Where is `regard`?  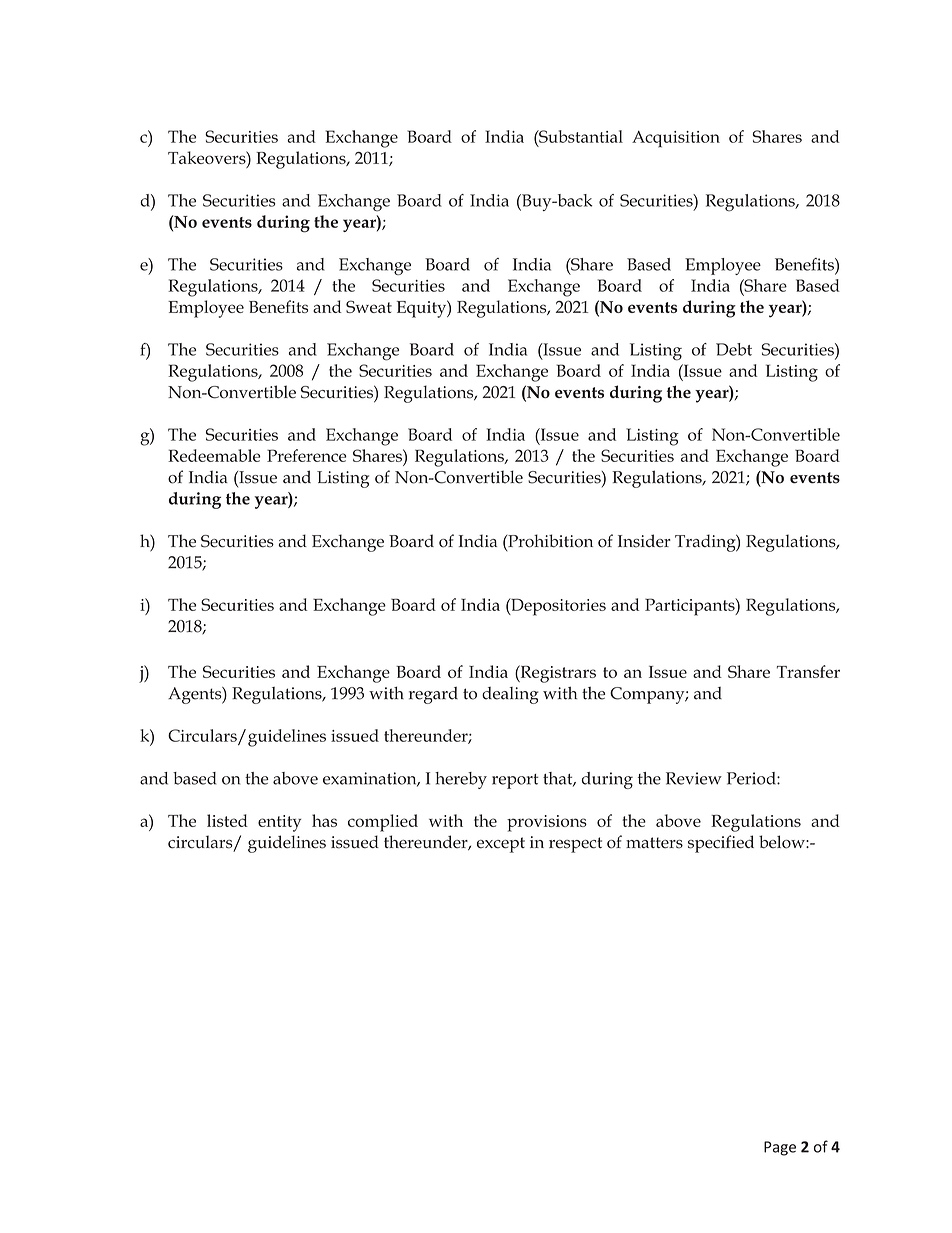 regard is located at coordinates (433, 695).
